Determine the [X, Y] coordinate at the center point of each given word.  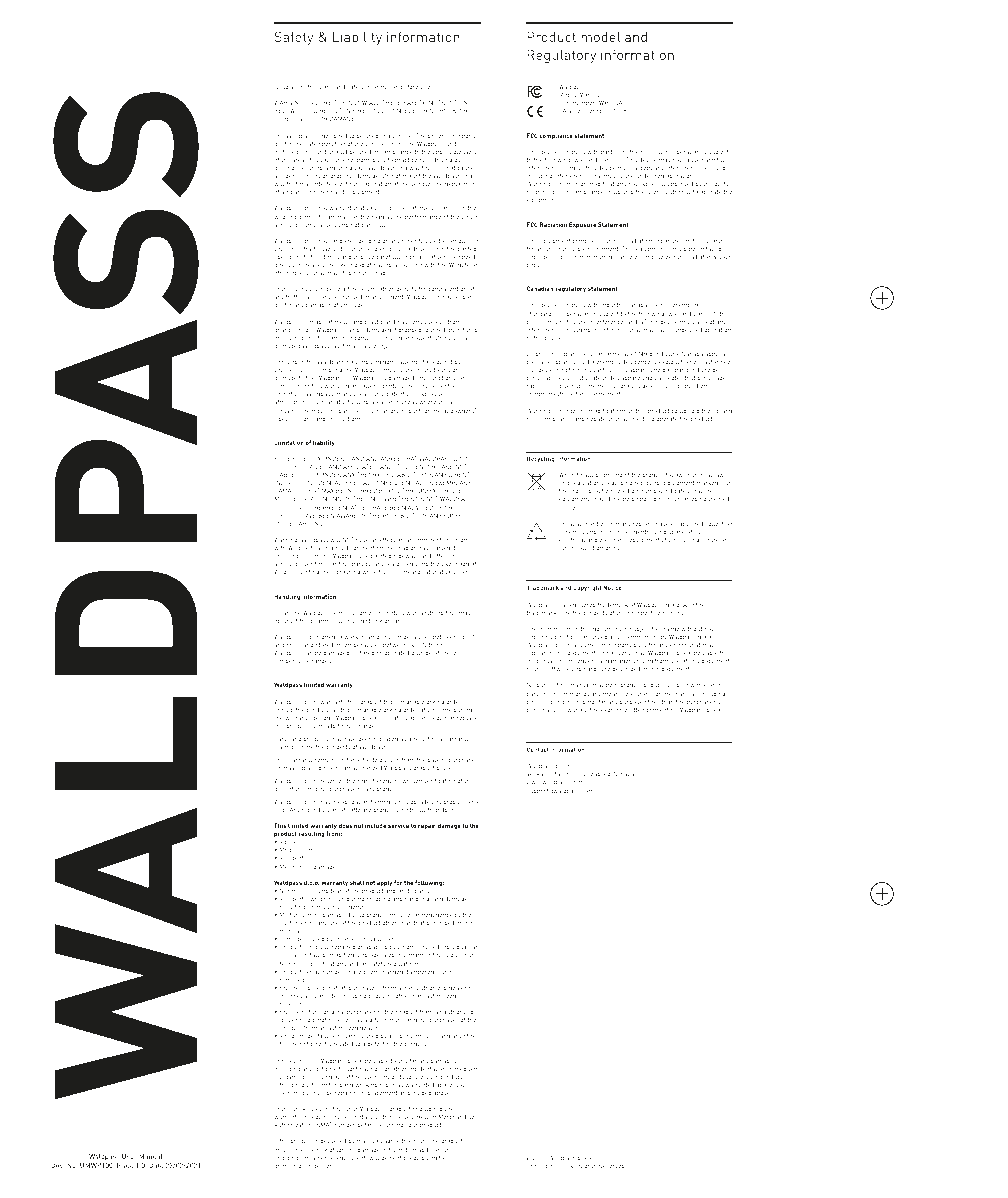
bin [635, 490]
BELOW [284, 110]
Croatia [624, 773]
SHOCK [447, 111]
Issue [125, 1165]
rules [662, 152]
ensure [418, 1141]
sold [281, 809]
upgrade [418, 803]
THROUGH [416, 490]
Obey [281, 419]
